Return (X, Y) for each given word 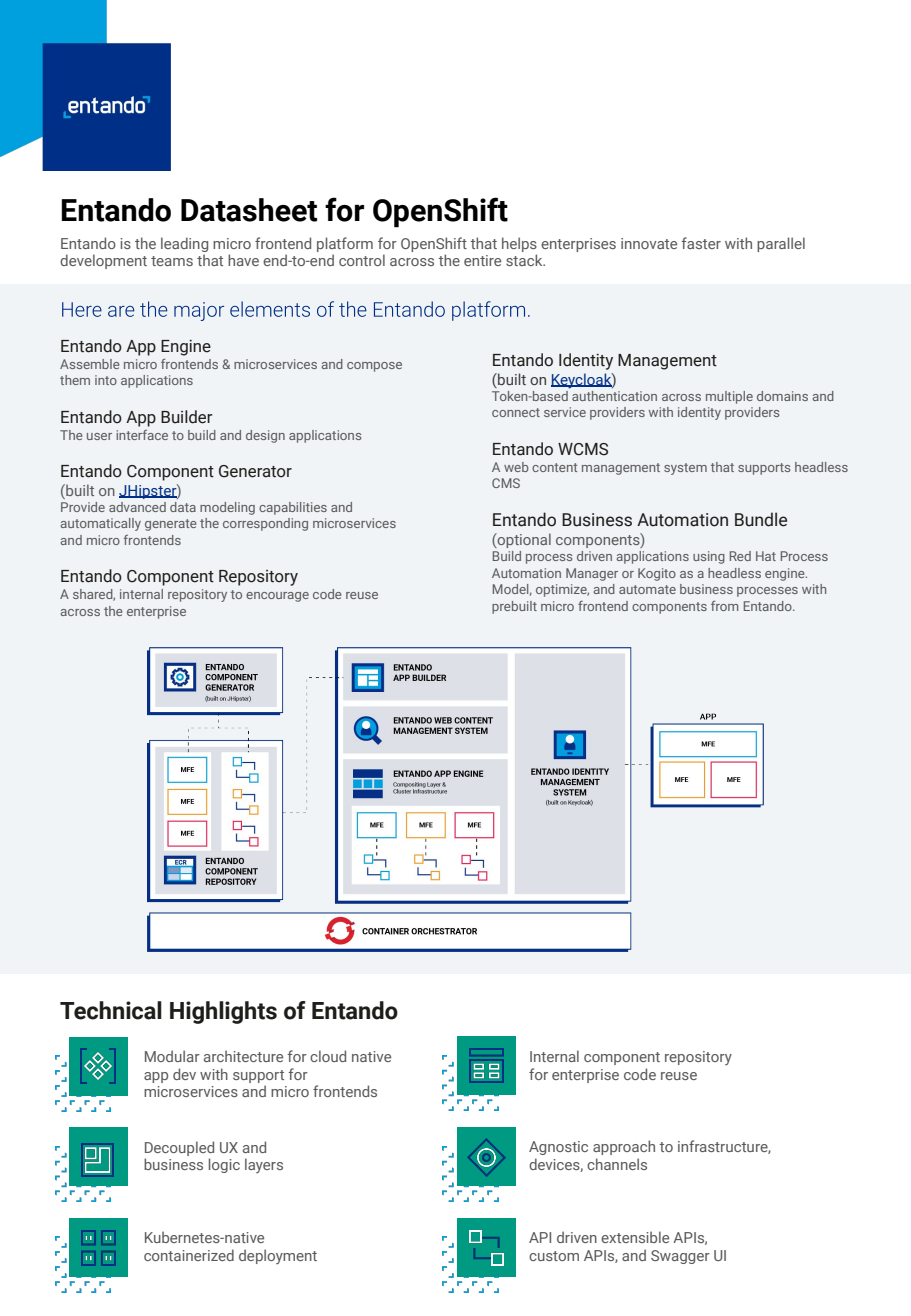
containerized (189, 1255)
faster (701, 243)
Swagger (680, 1257)
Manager (592, 574)
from (725, 605)
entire (482, 260)
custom (554, 1256)
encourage (277, 597)
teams (172, 261)
